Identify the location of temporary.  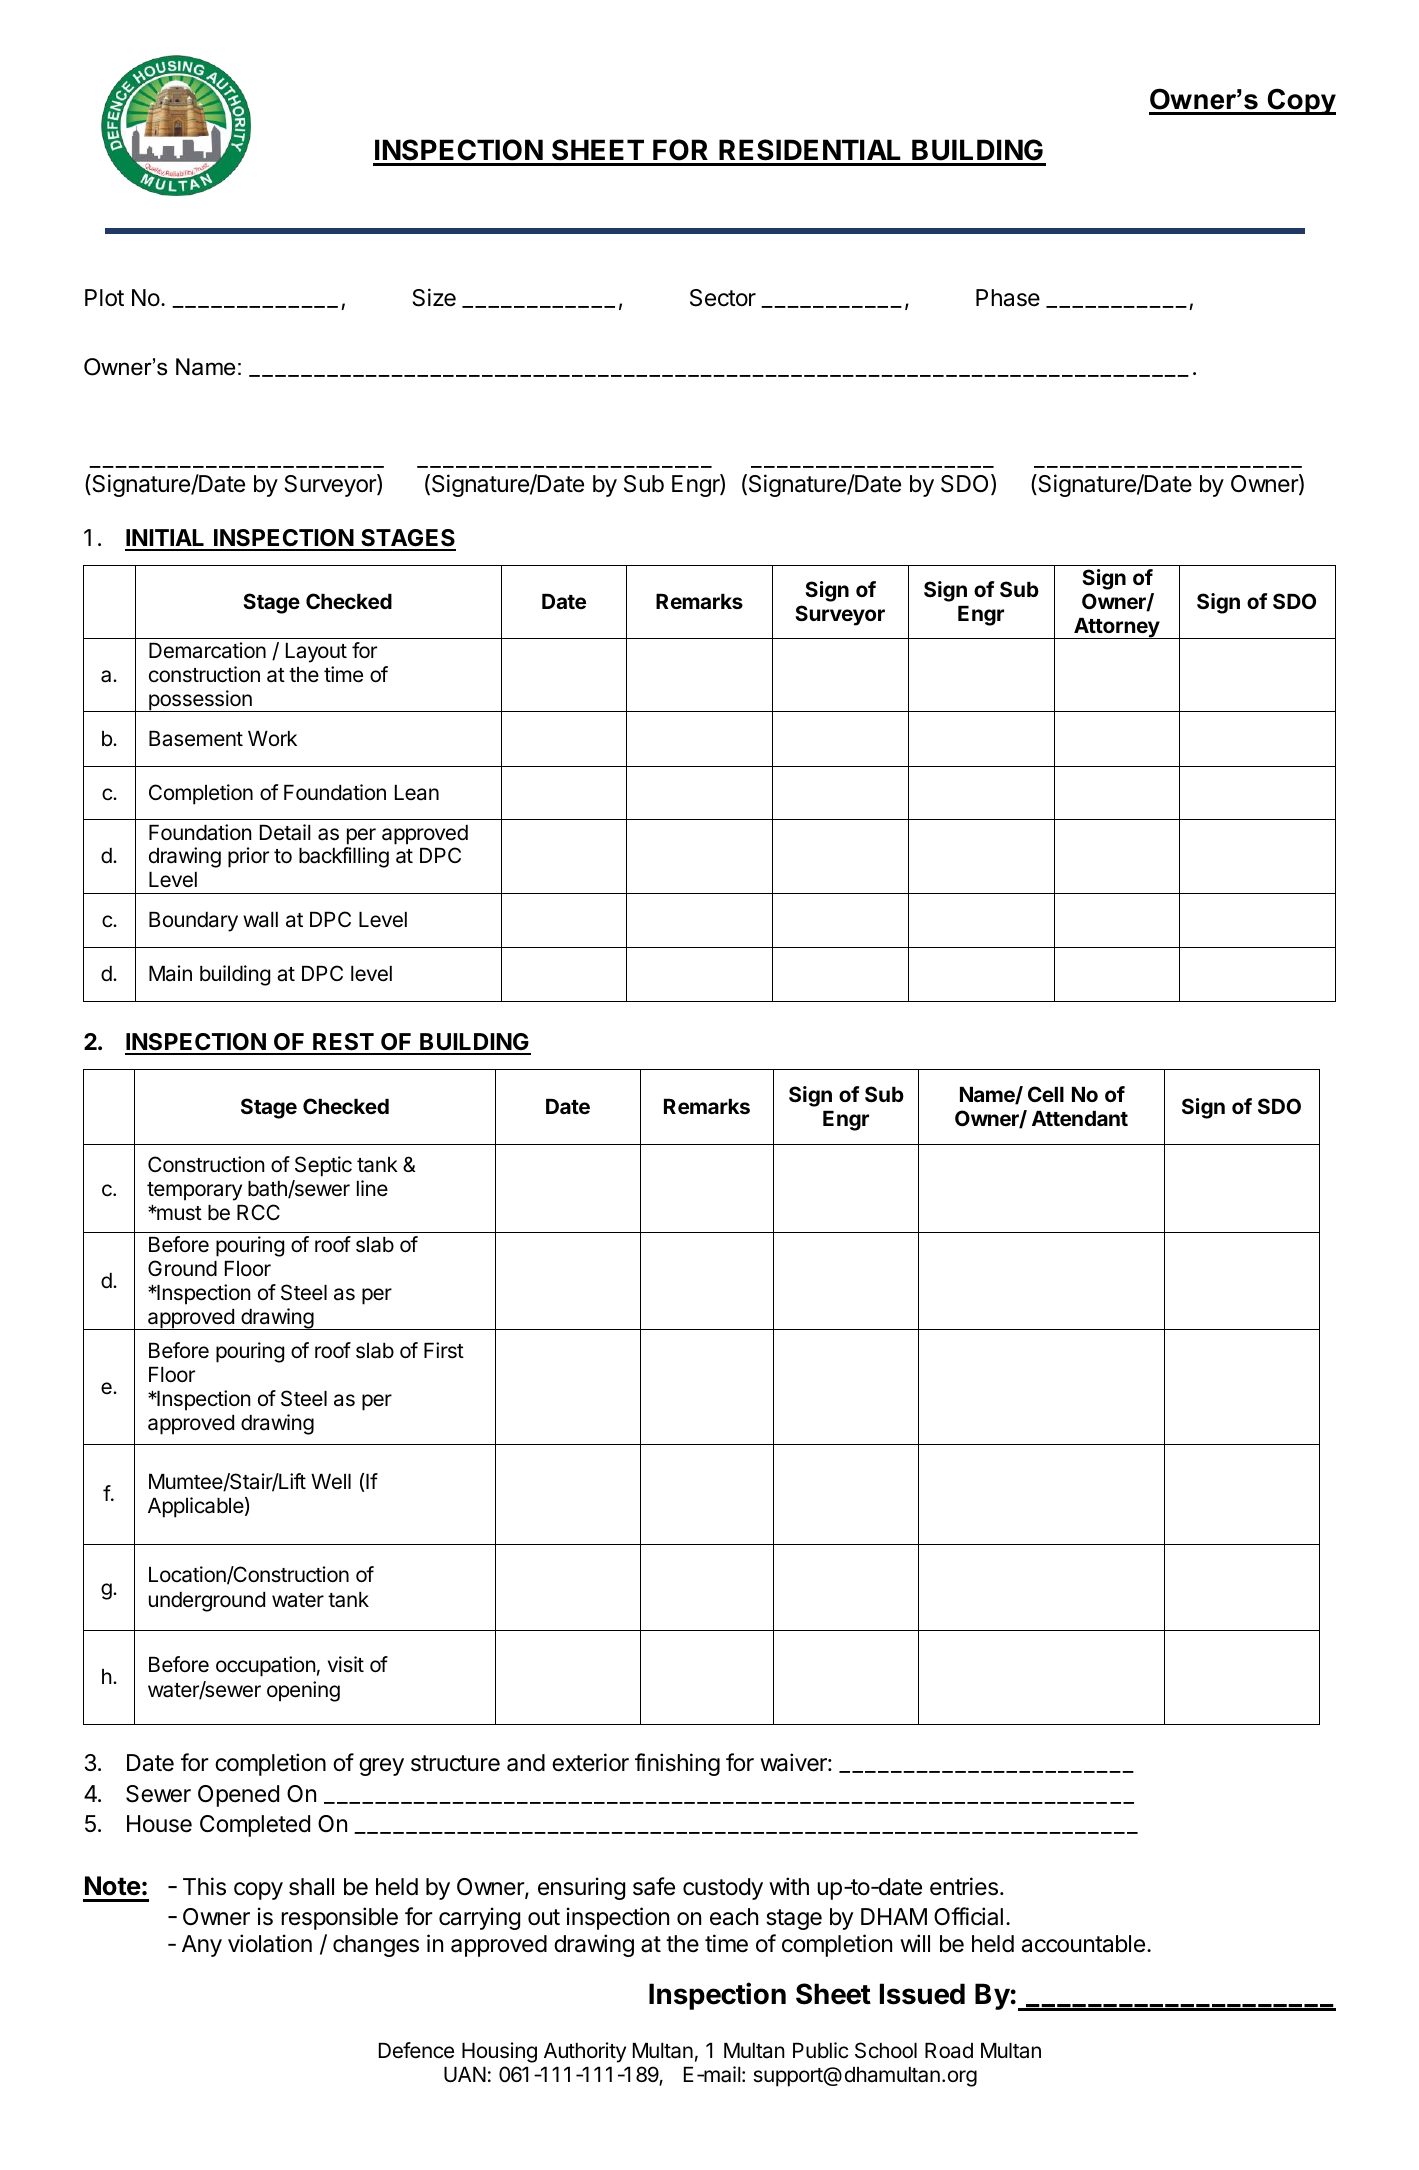
(194, 1191).
